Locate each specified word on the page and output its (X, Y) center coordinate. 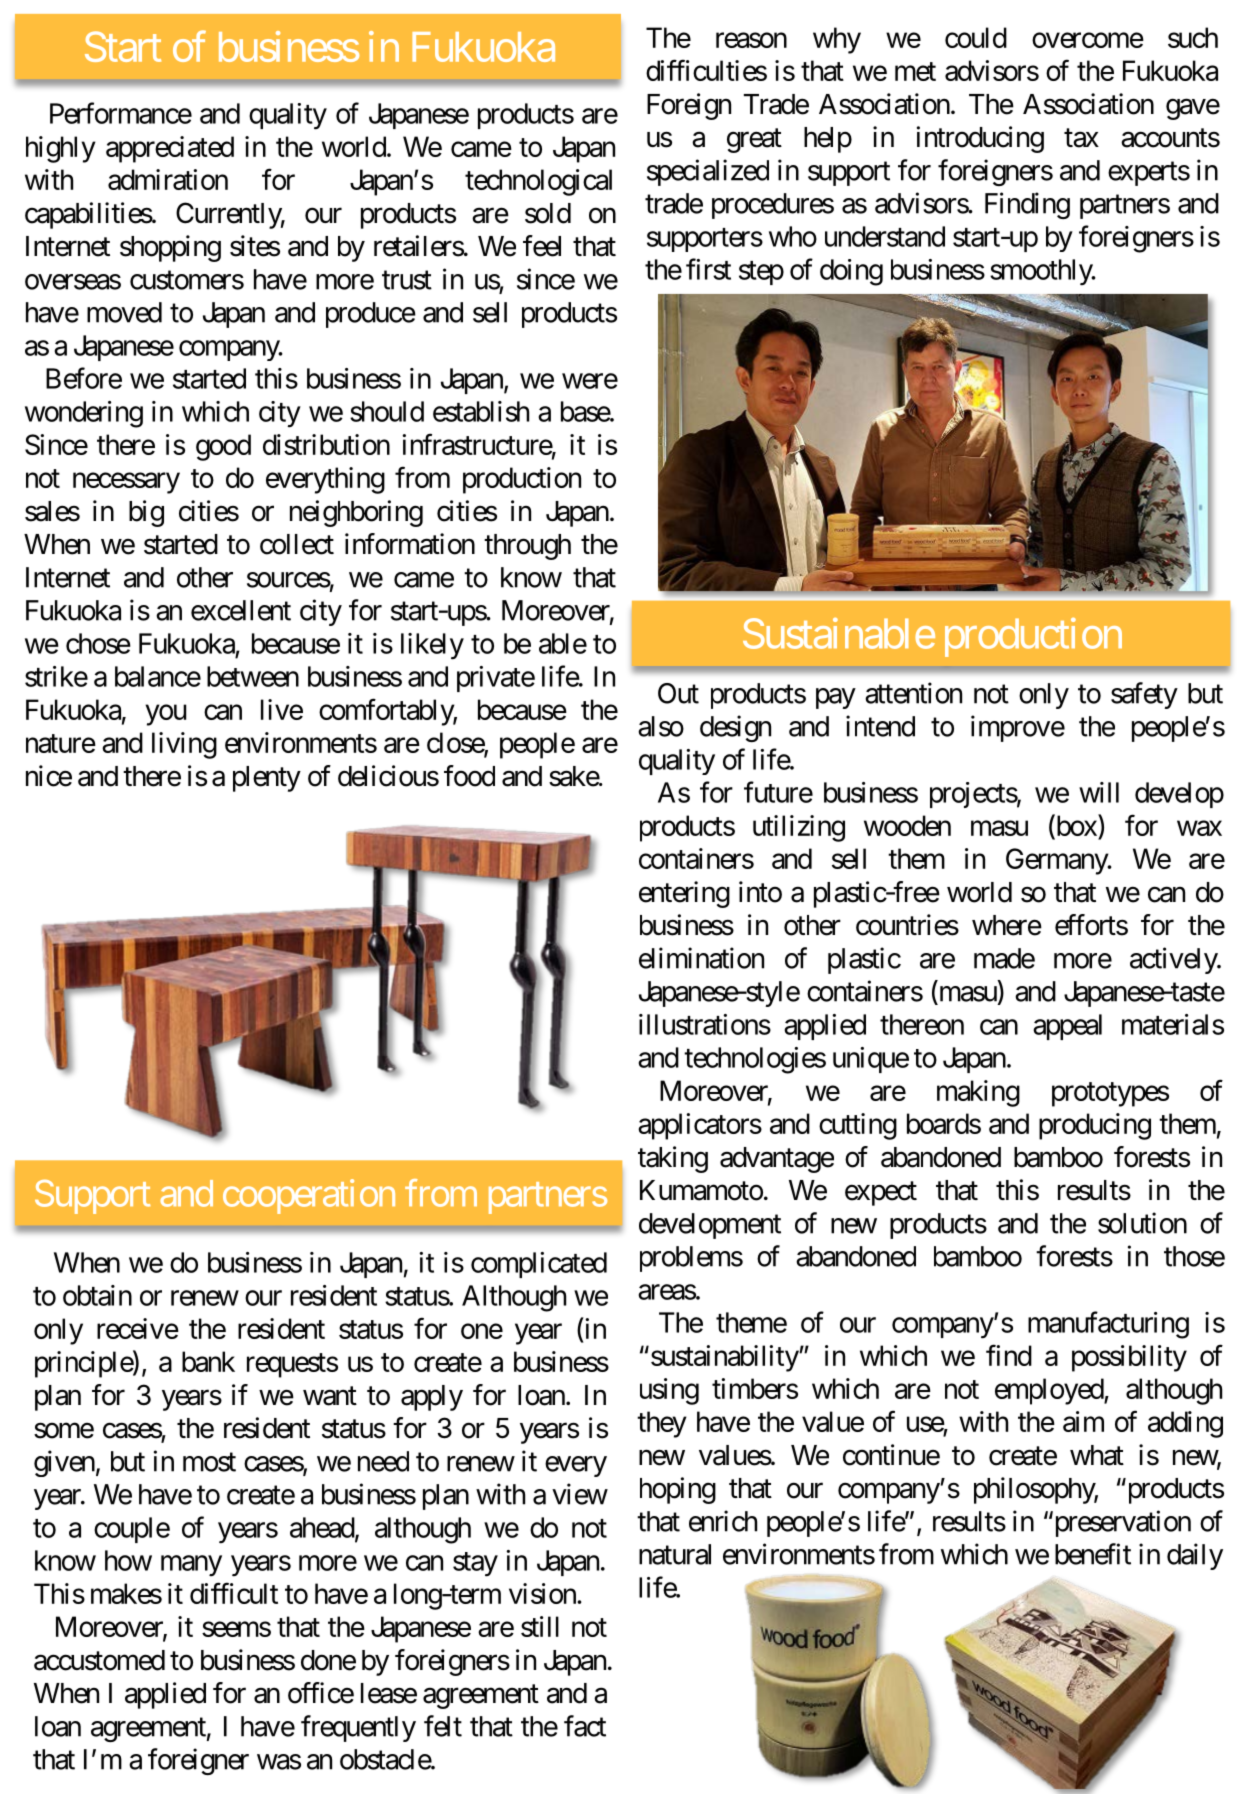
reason (751, 40)
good (223, 447)
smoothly (1042, 272)
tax (1081, 138)
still (540, 1626)
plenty (267, 779)
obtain (97, 1295)
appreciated (170, 149)
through (527, 547)
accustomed (99, 1660)
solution (1142, 1223)
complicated (539, 1265)
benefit (1093, 1554)
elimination (701, 958)
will (1099, 792)
